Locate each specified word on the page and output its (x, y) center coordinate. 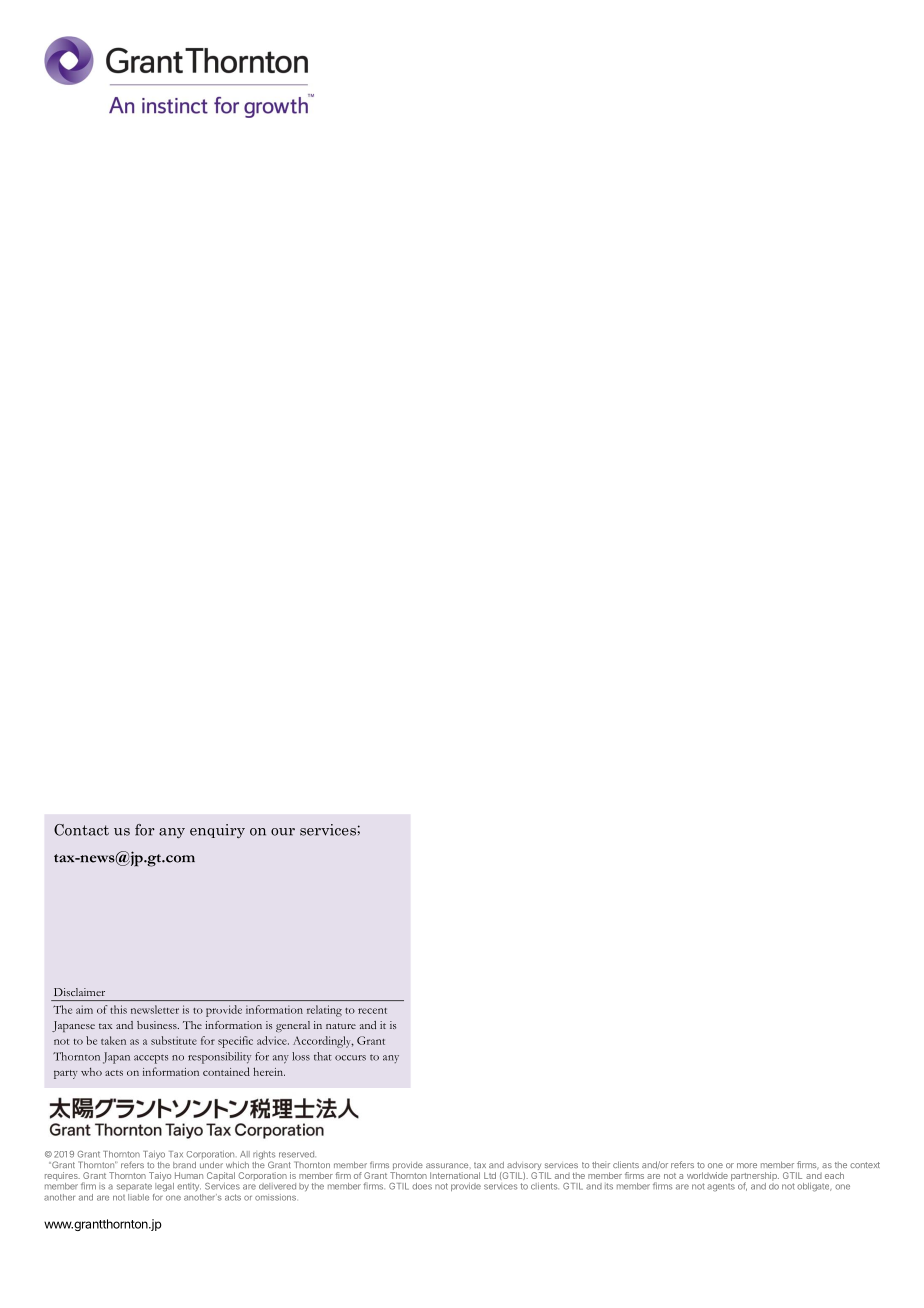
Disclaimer (79, 992)
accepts (151, 1059)
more (747, 1165)
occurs (350, 1058)
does (422, 1186)
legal (164, 1186)
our (283, 832)
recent (372, 1011)
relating (324, 1011)
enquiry (217, 831)
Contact (81, 830)
